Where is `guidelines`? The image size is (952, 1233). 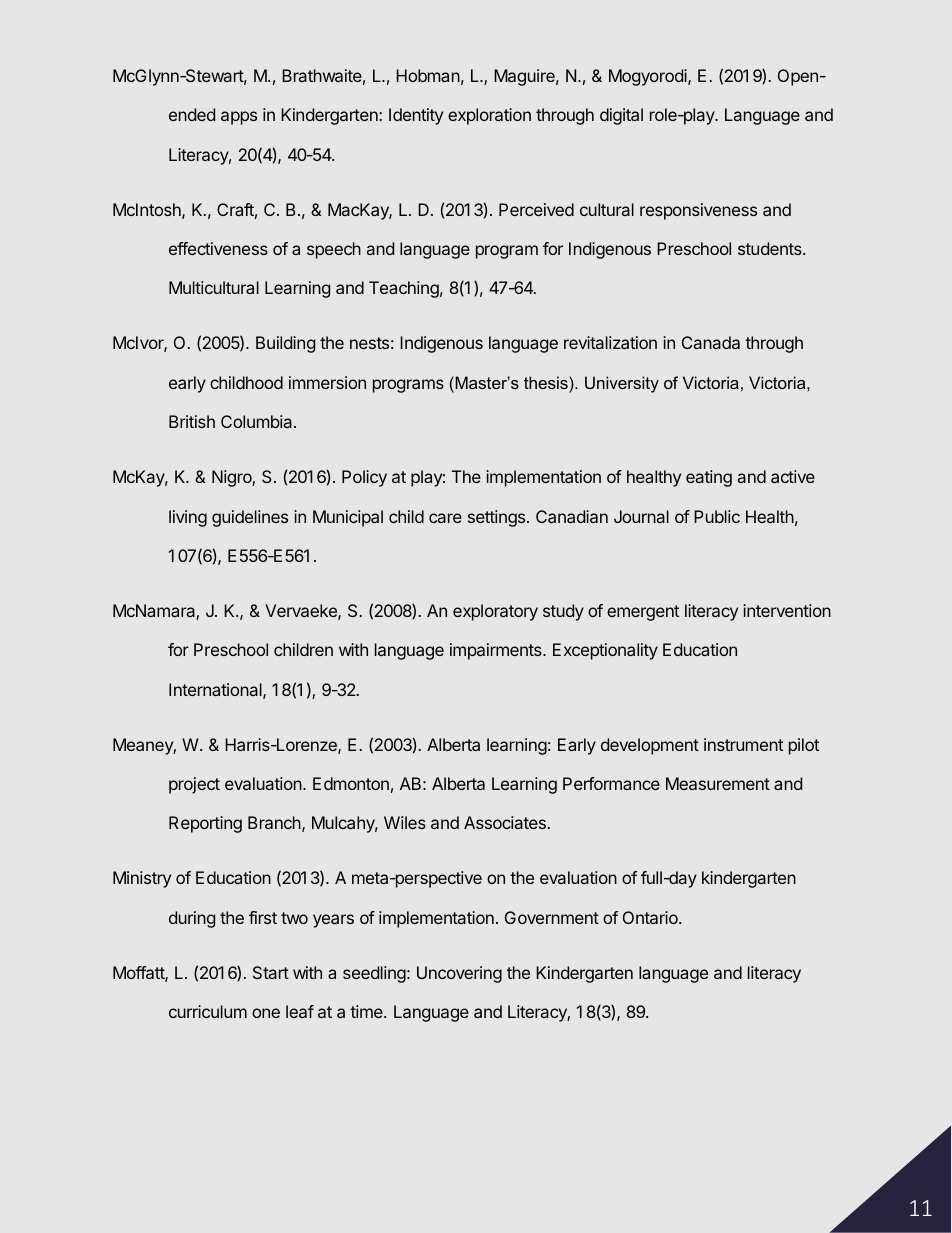 guidelines is located at coordinates (250, 518).
